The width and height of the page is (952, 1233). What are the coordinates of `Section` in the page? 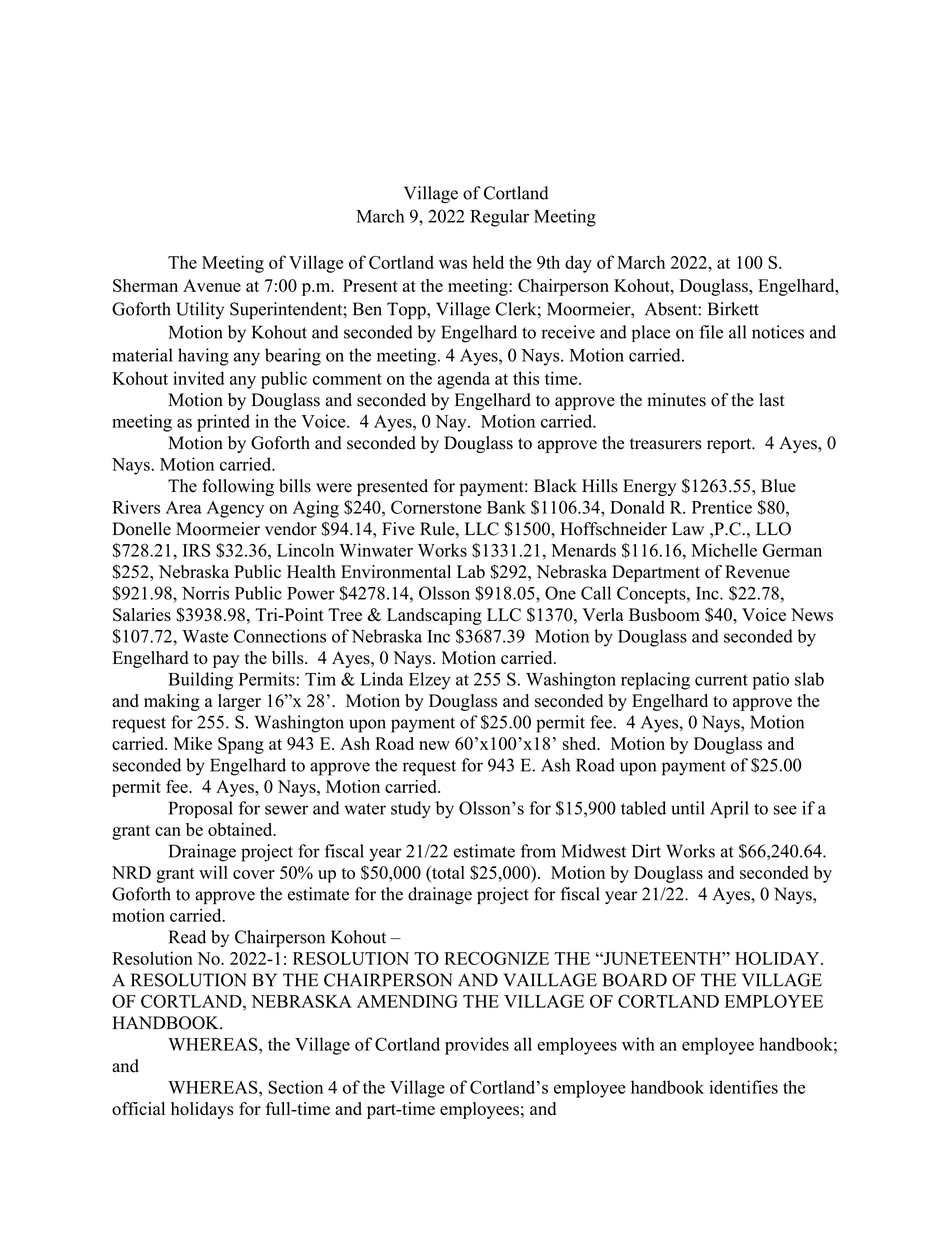 It's located at (295, 1087).
